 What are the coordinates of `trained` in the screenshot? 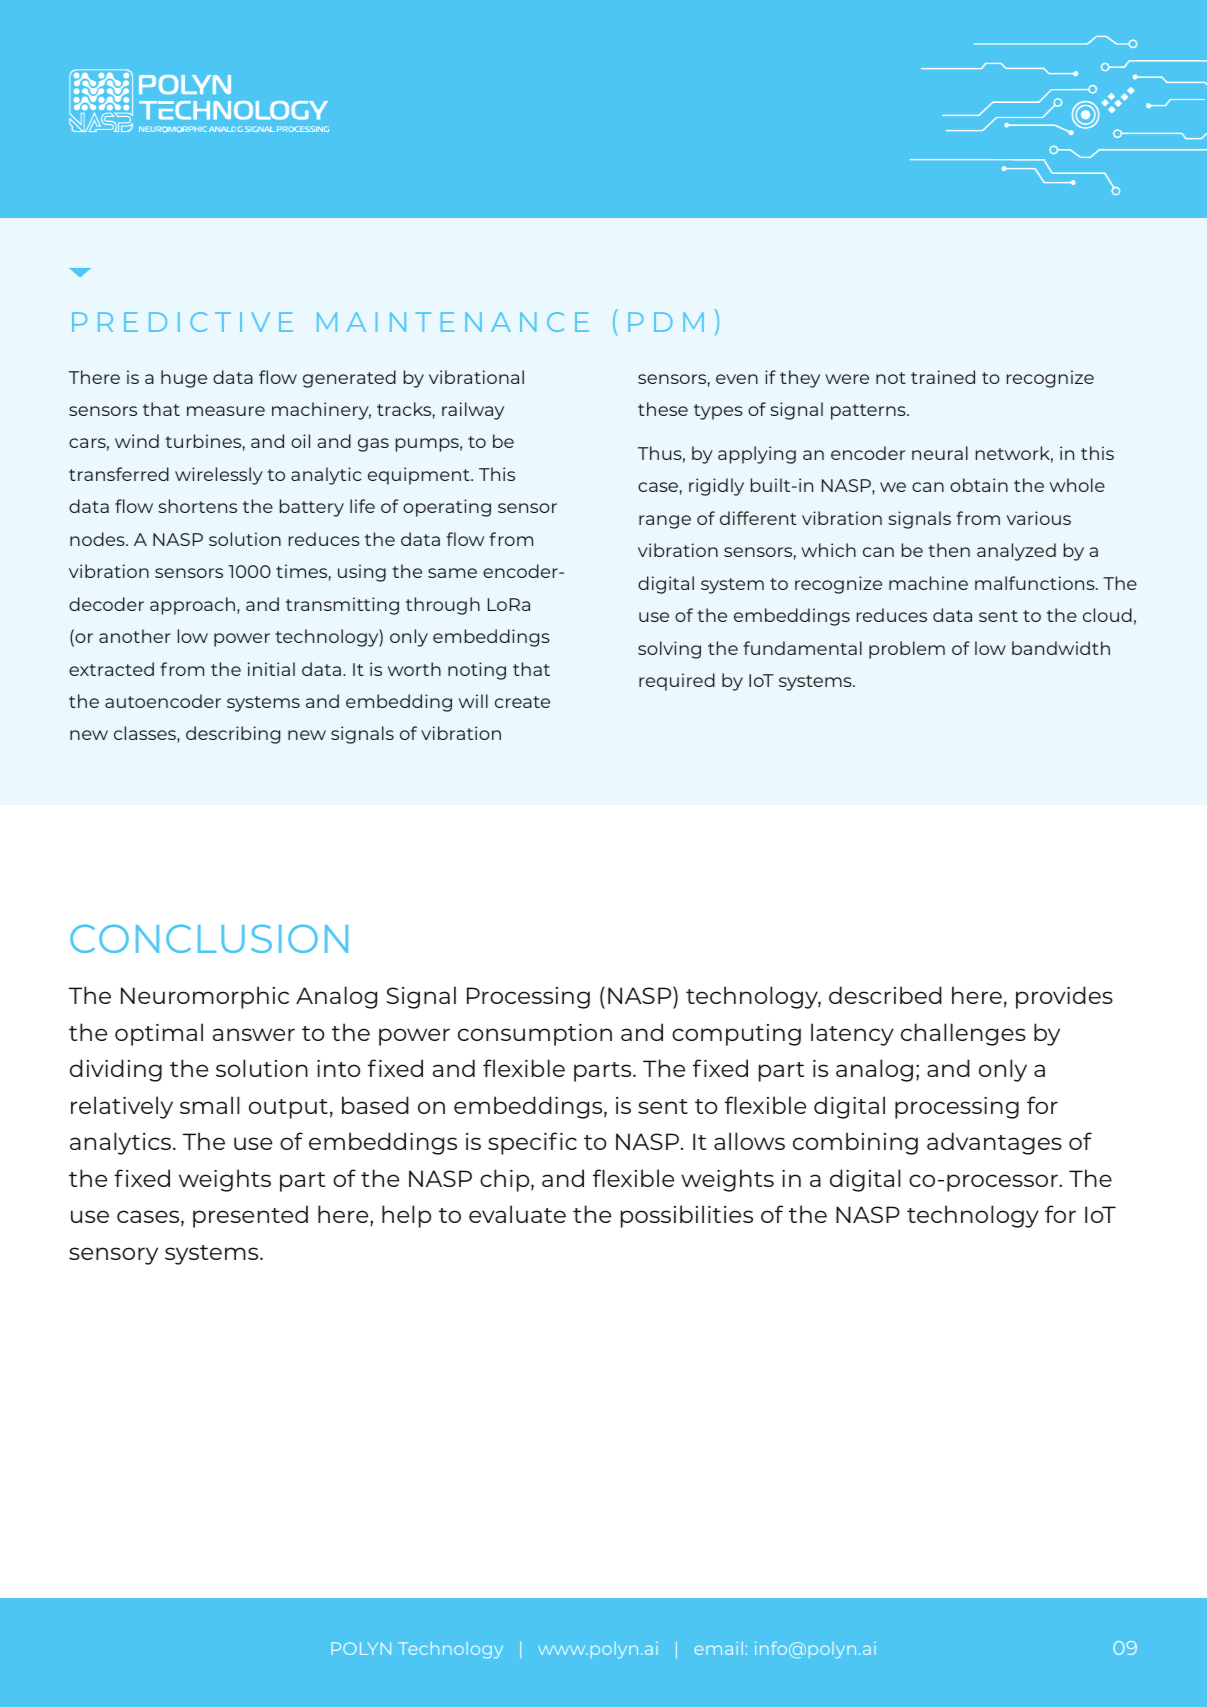 It's located at (943, 377).
